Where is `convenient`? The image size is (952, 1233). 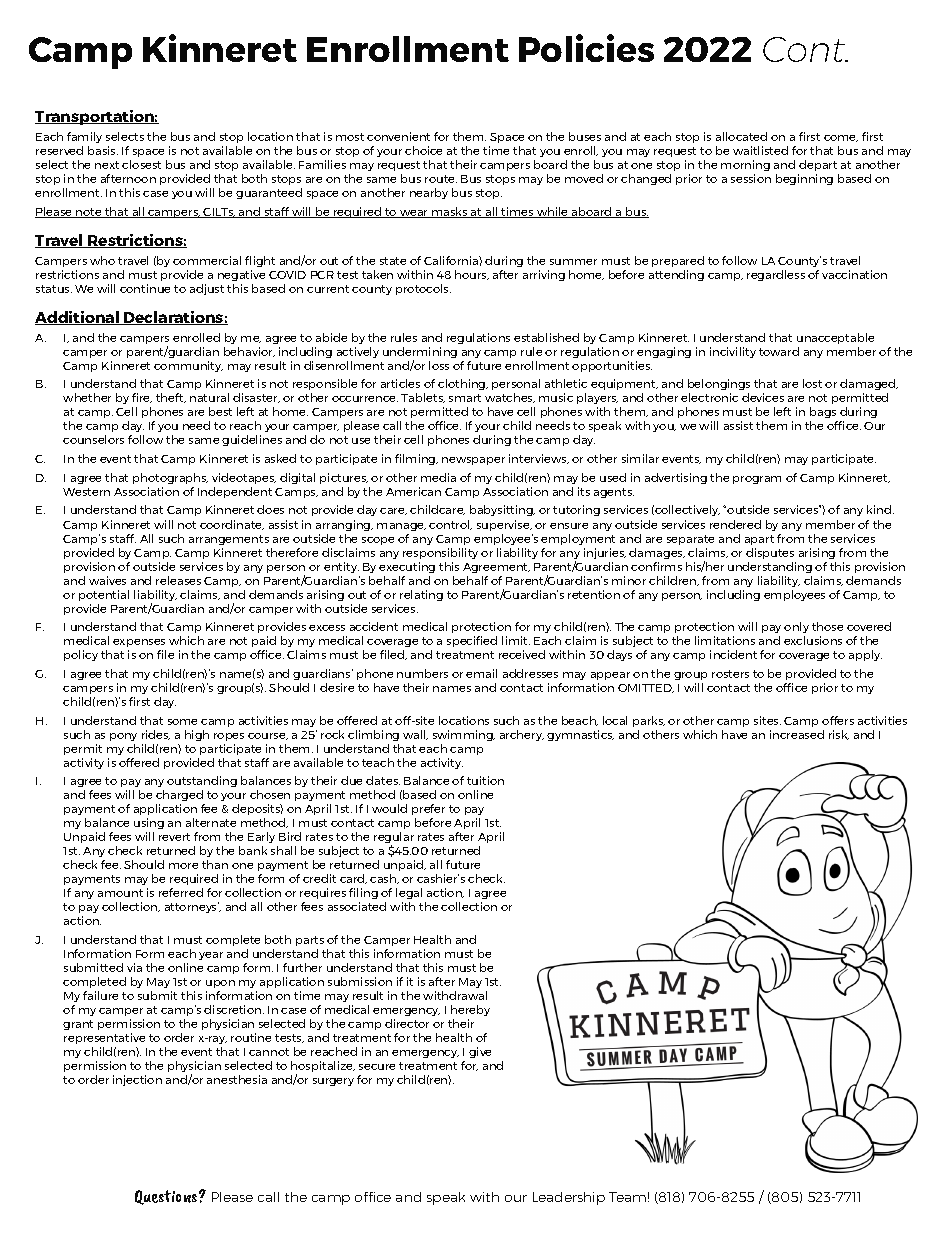 convenient is located at coordinates (398, 136).
